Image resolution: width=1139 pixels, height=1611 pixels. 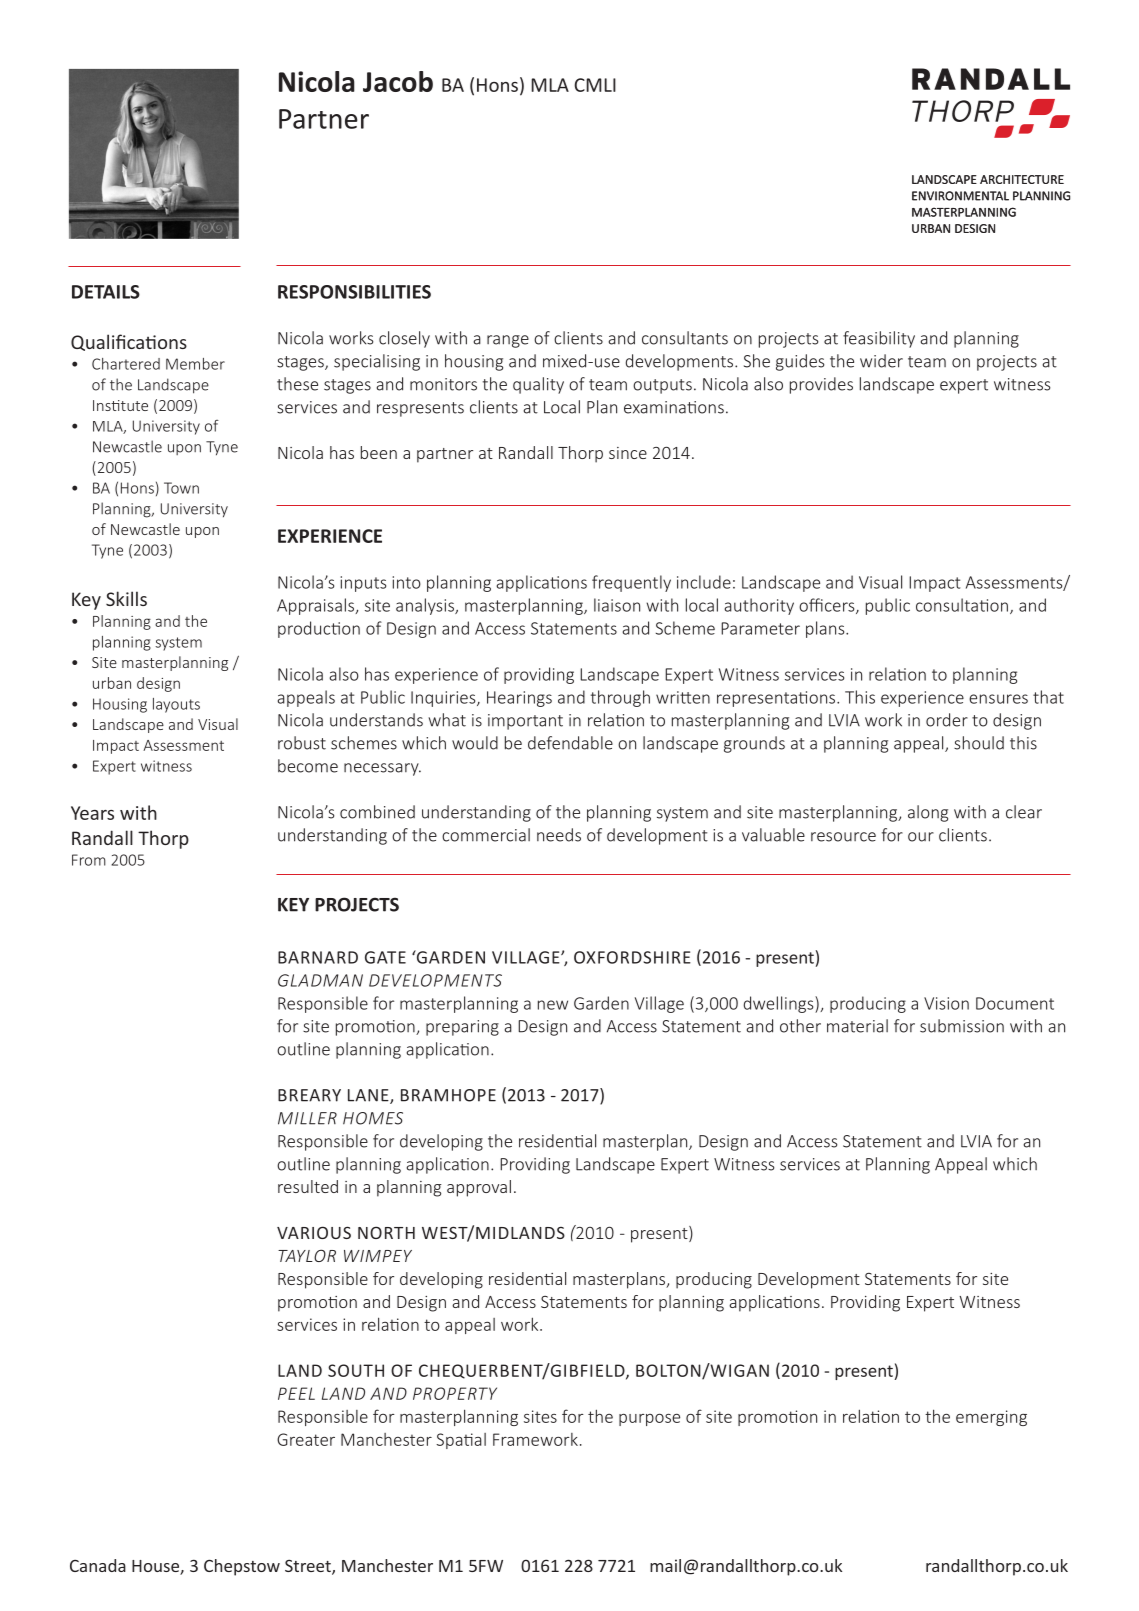 What do you see at coordinates (92, 813) in the screenshot?
I see `Years` at bounding box center [92, 813].
